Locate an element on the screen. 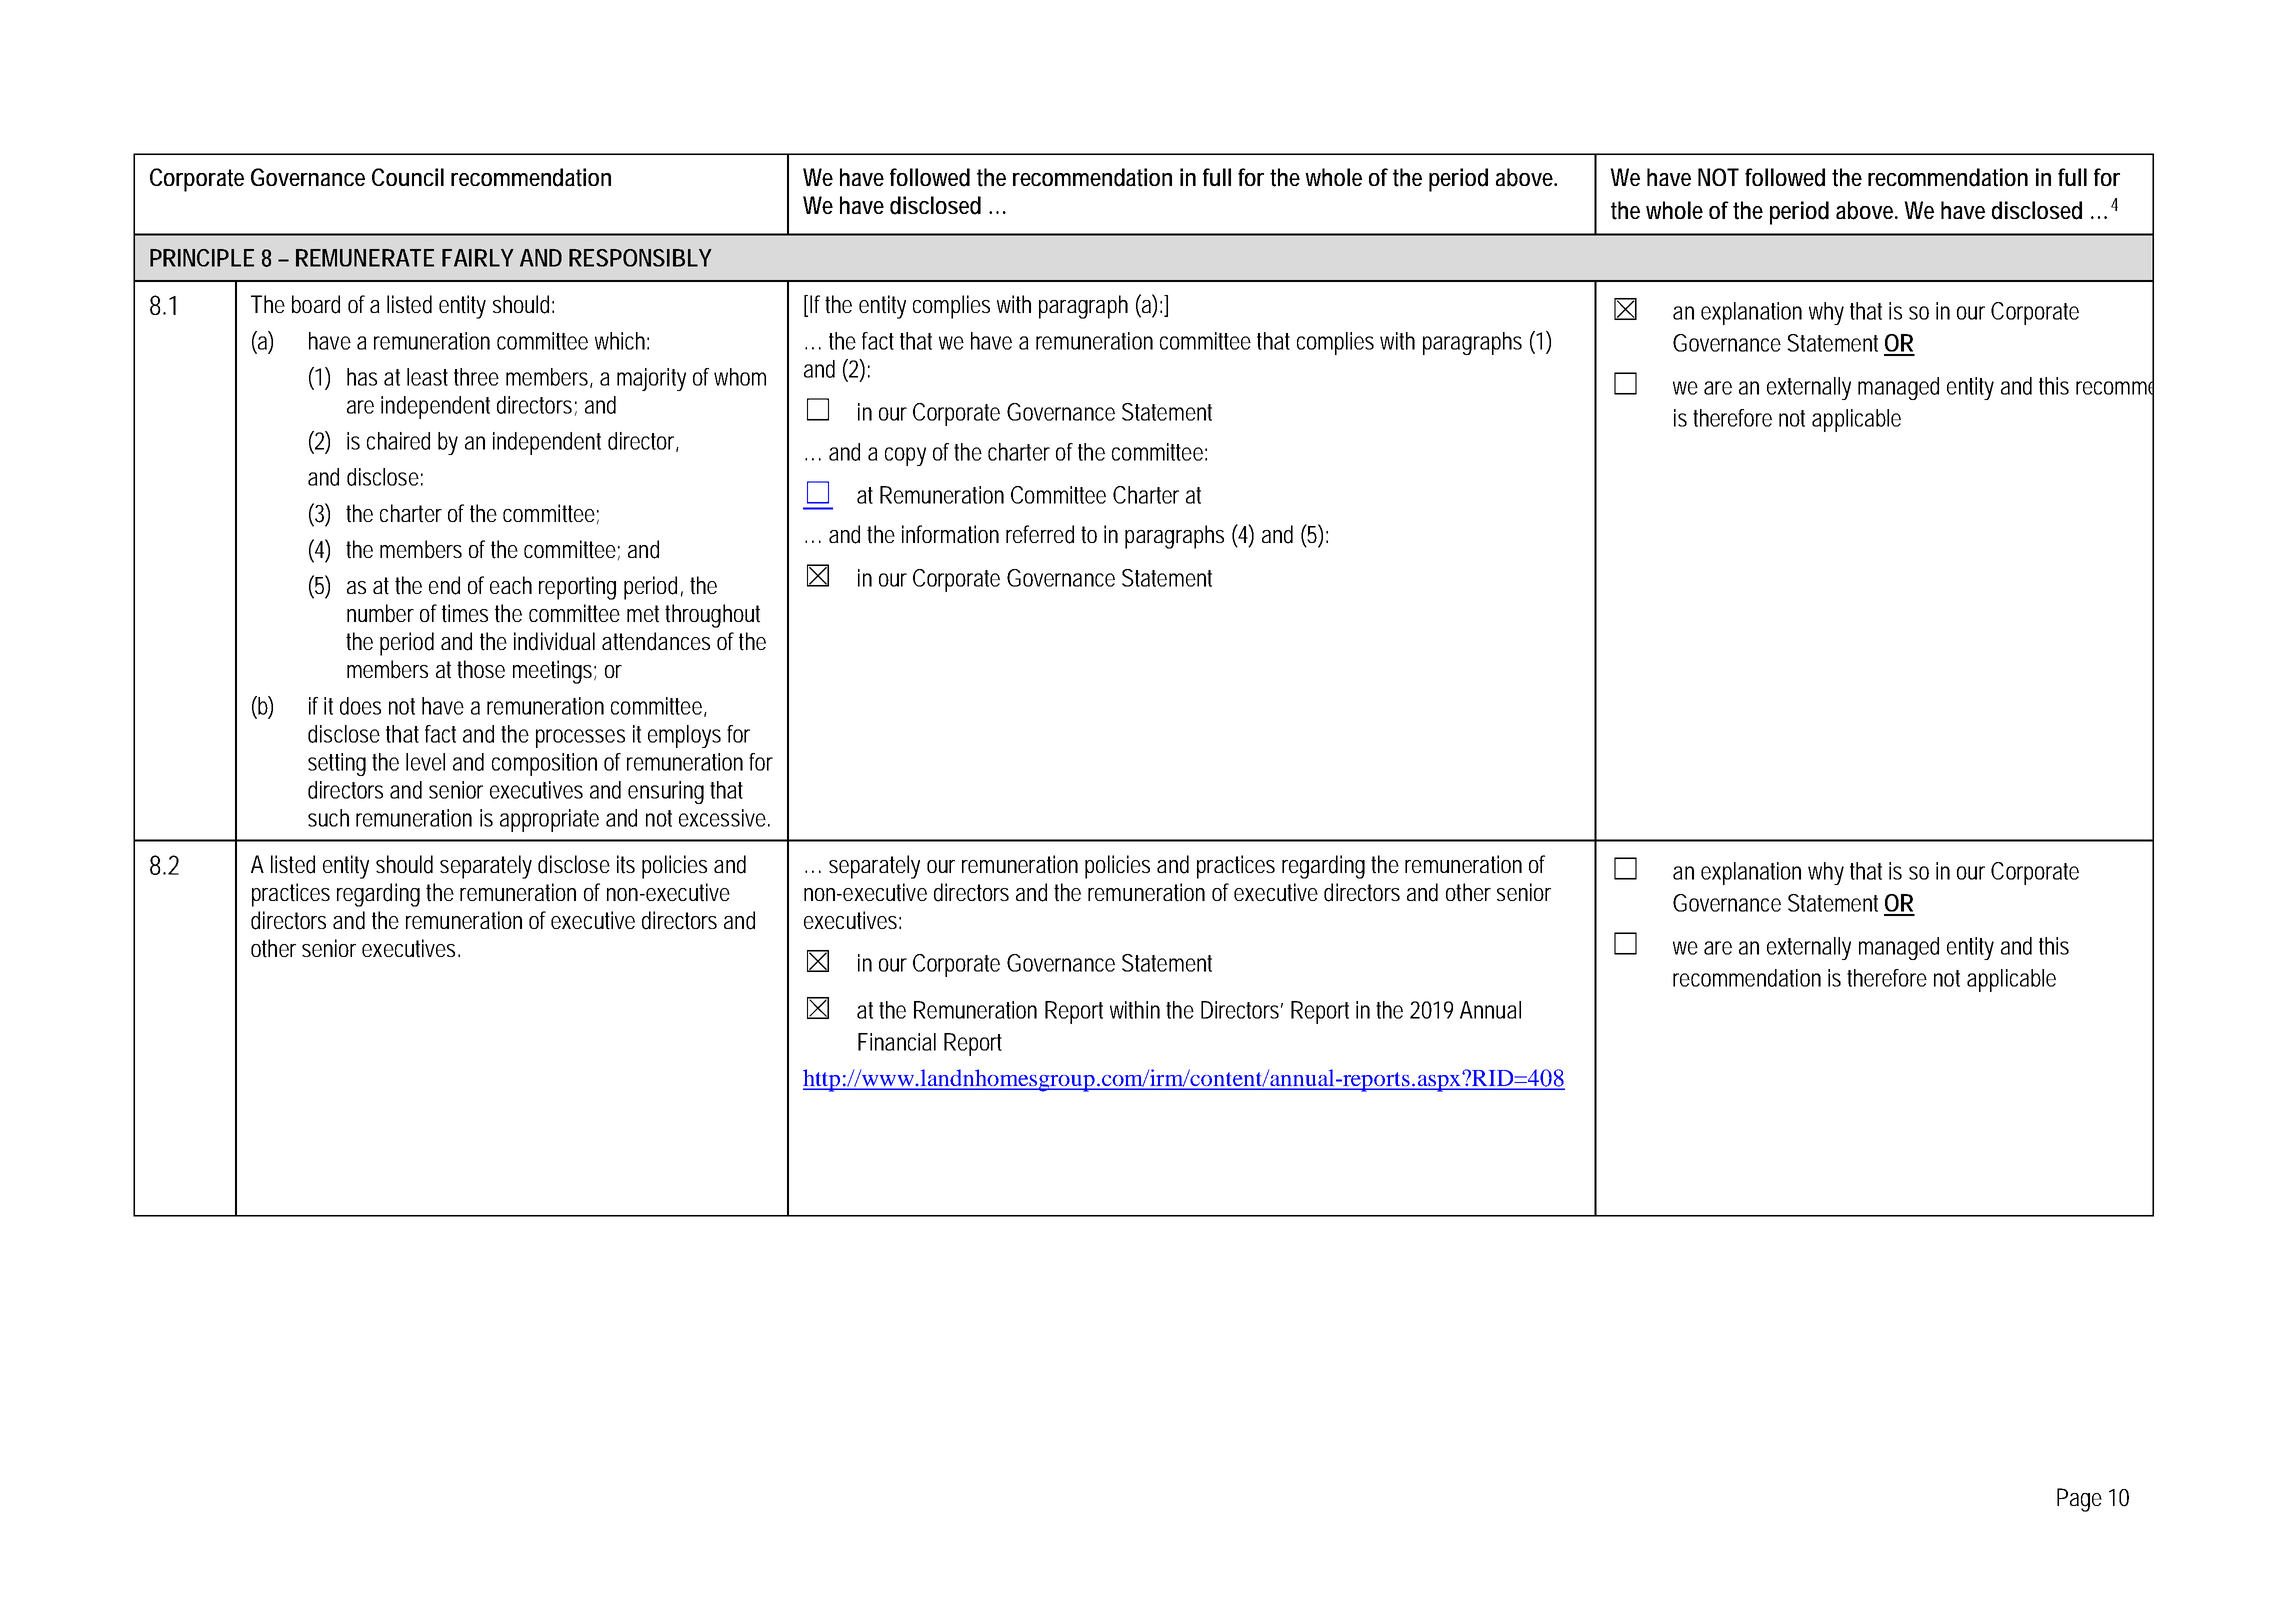 The image size is (2284, 1615). information is located at coordinates (950, 534).
